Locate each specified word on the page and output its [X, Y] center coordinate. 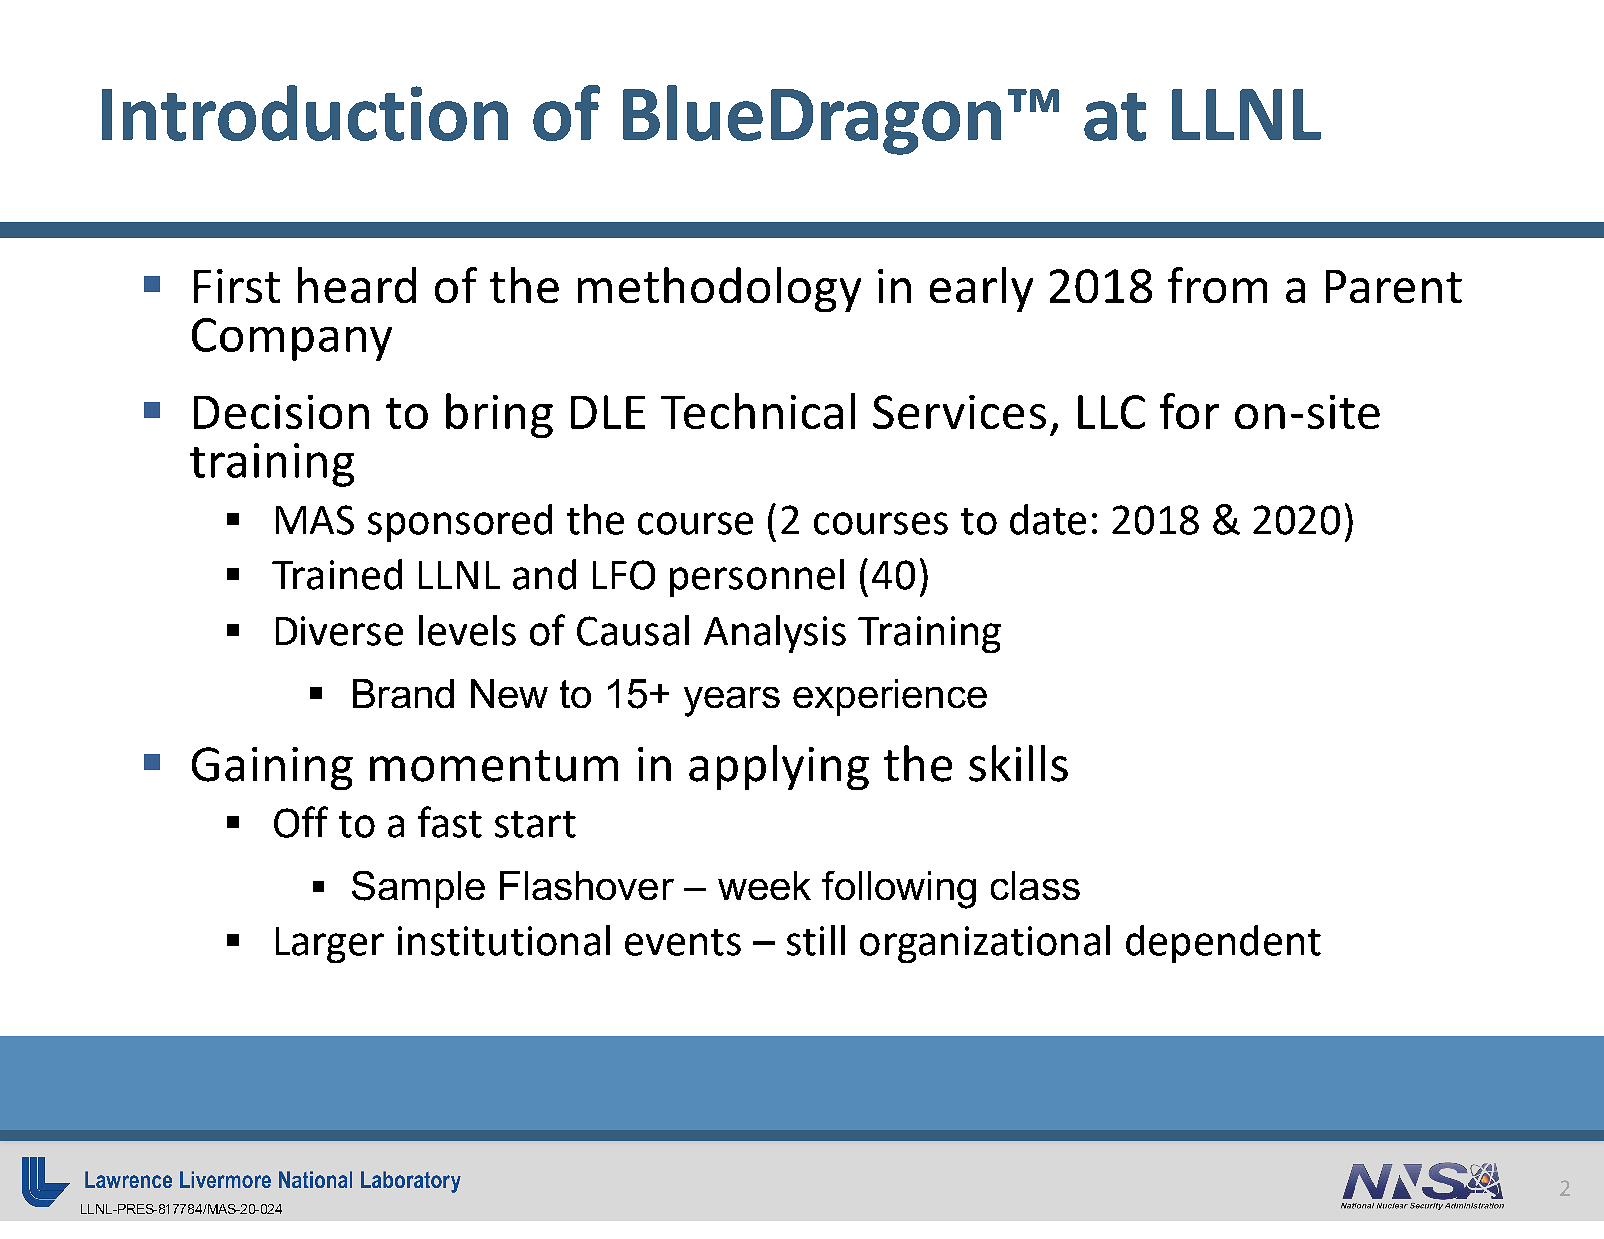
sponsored [460, 523]
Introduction [305, 113]
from [1217, 285]
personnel [757, 578]
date [1048, 519]
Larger [330, 945]
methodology [719, 289]
